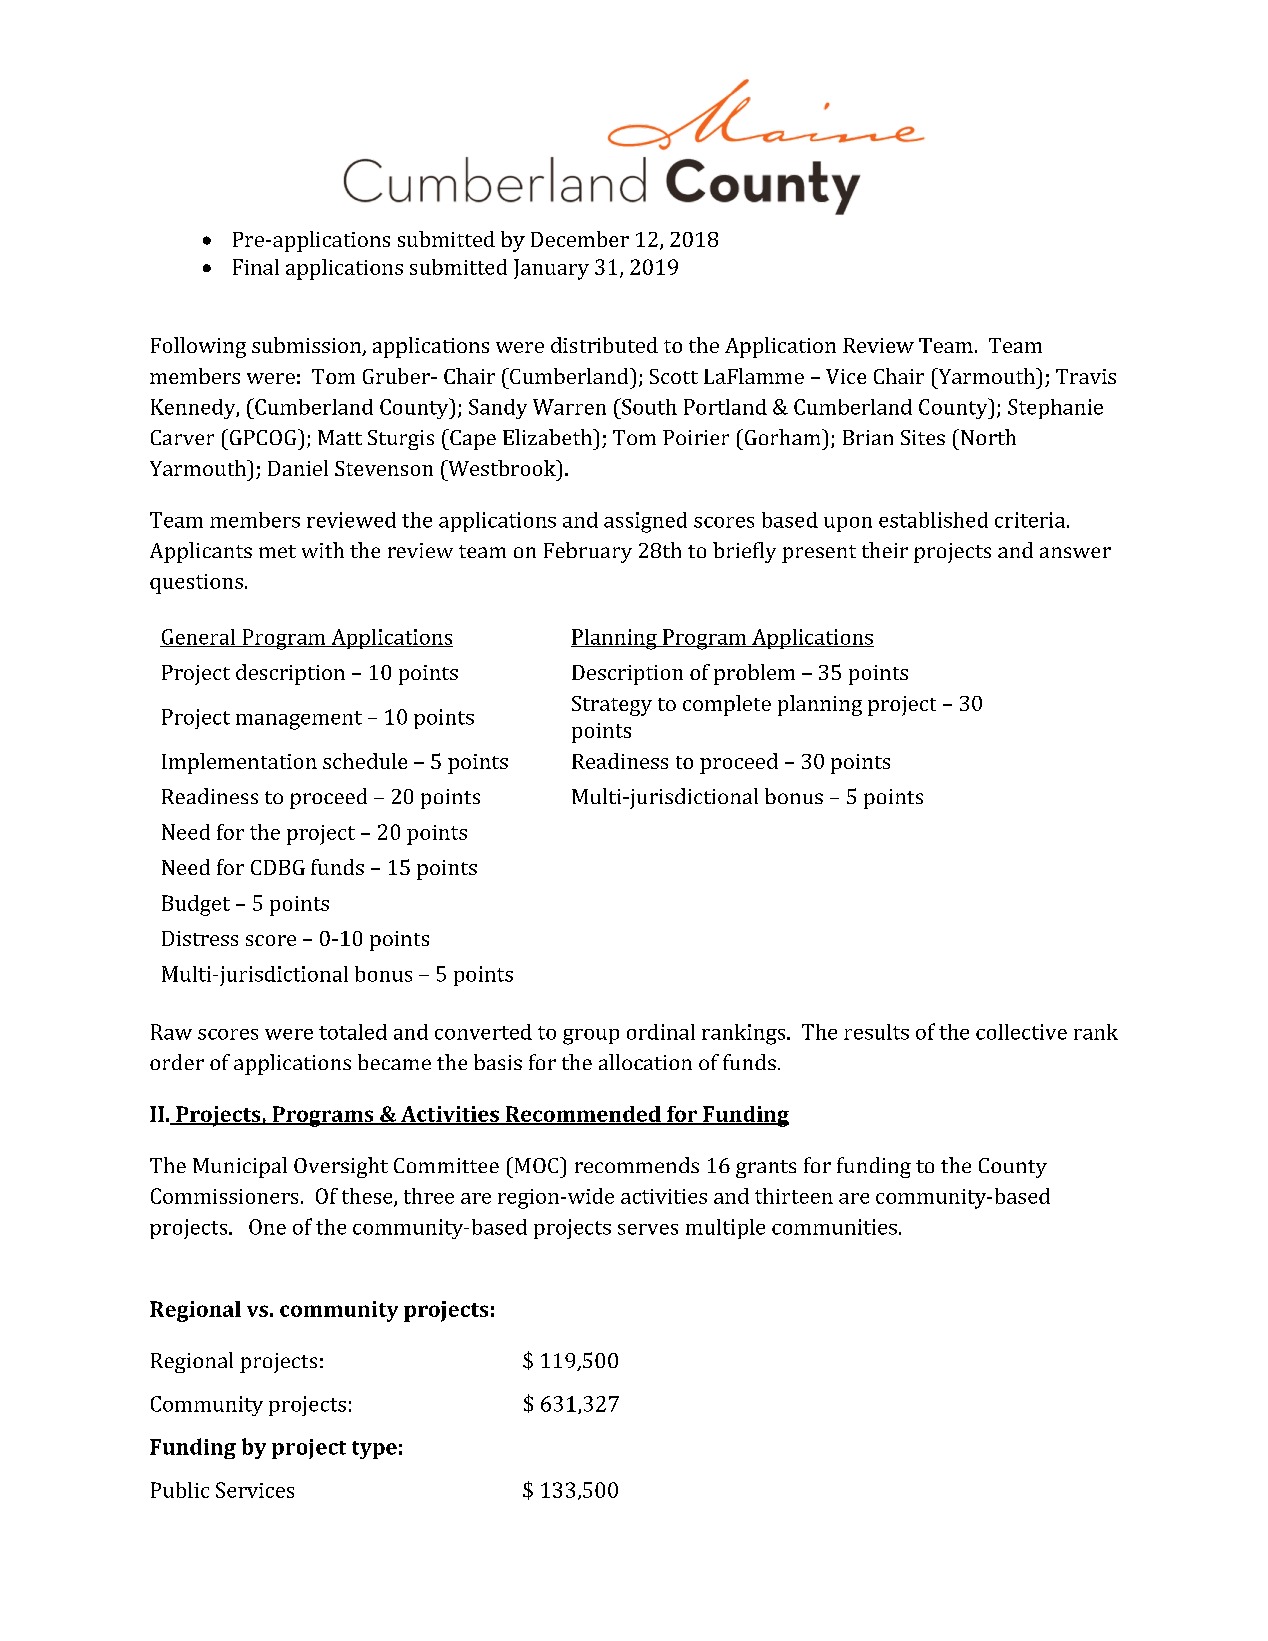  I want to click on communities, so click(834, 1227).
